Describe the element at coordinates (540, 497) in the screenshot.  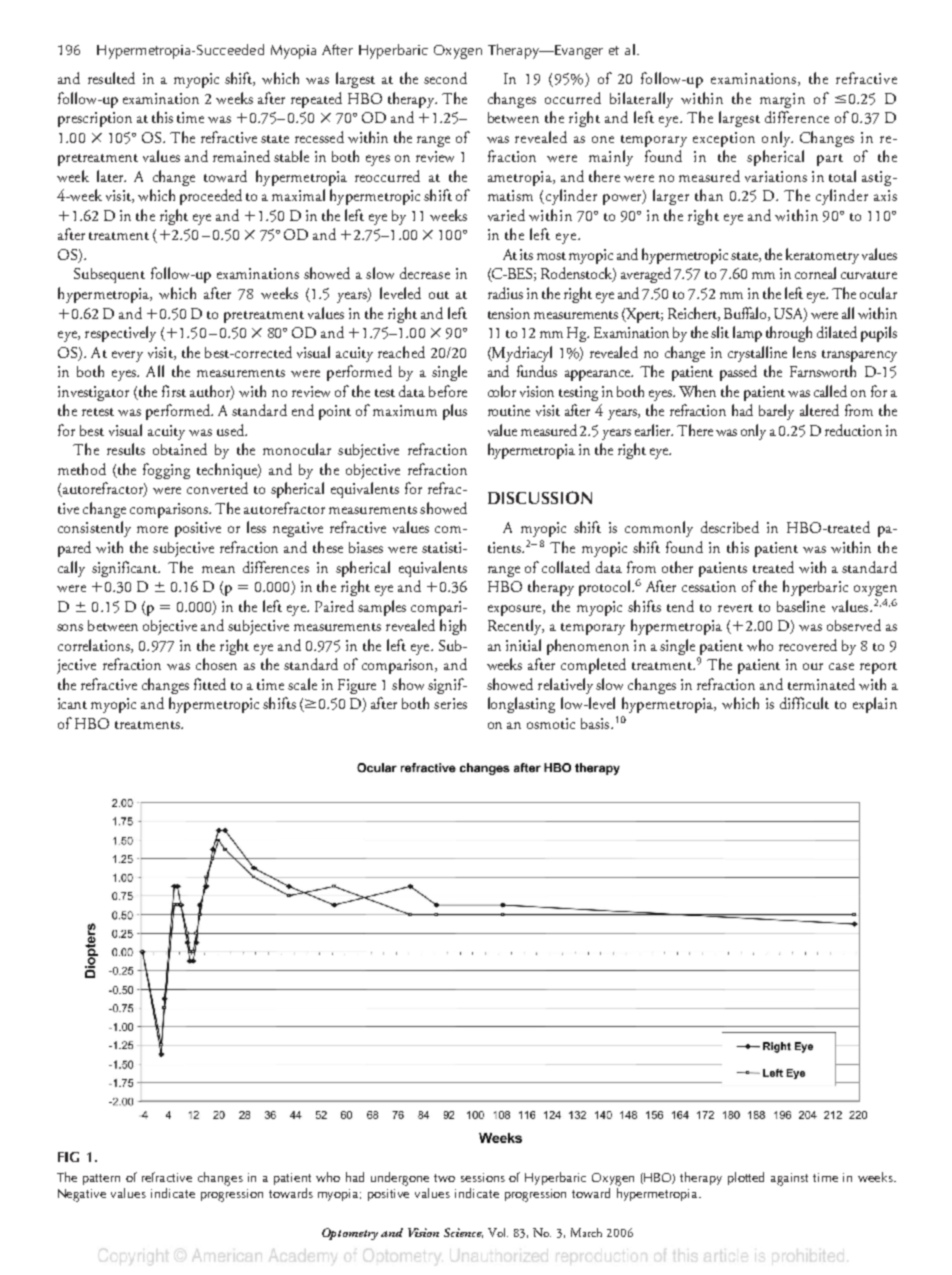
I see `DISCUSSION` at that location.
